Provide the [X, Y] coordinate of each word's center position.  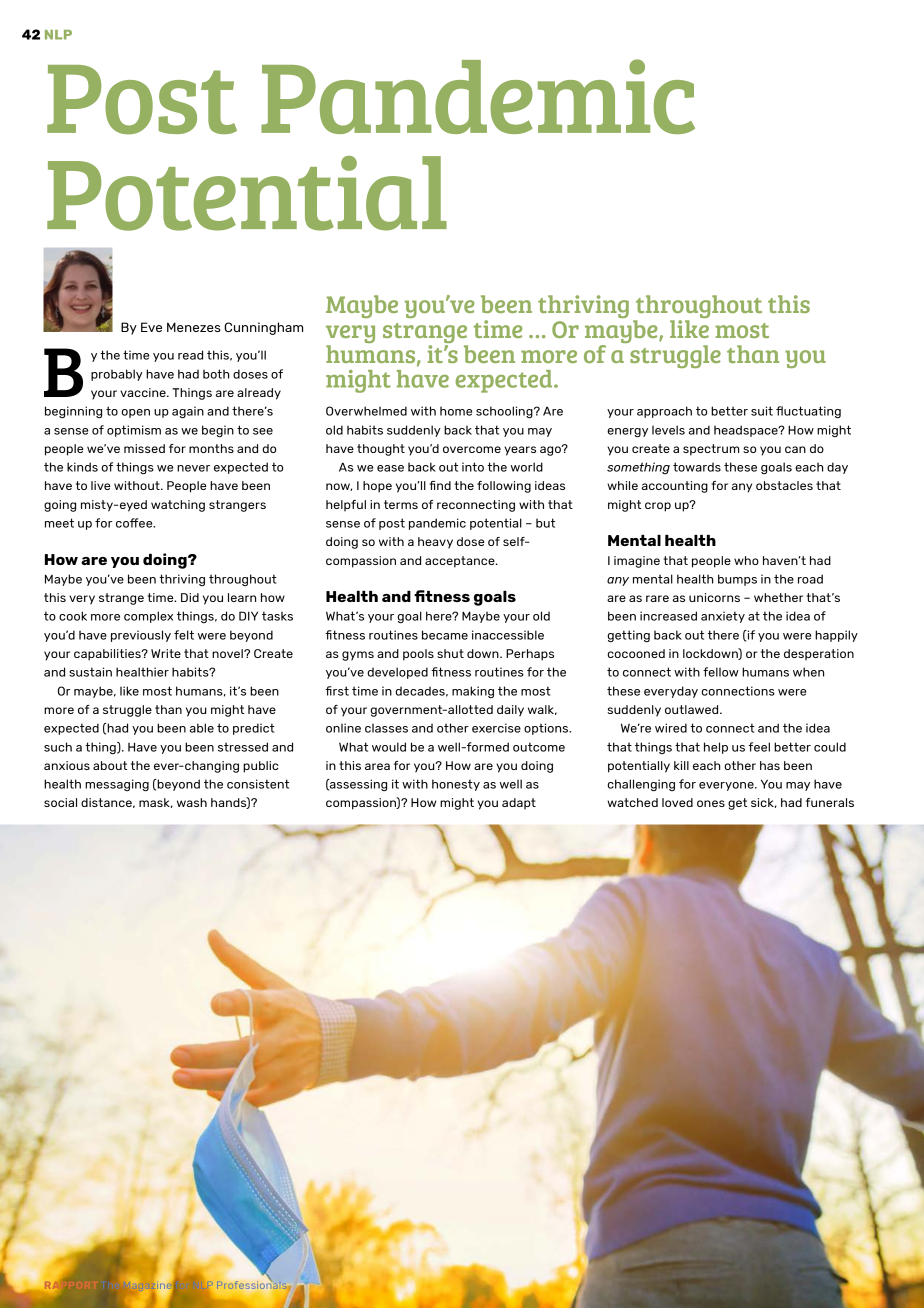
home [456, 411]
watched [632, 802]
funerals [830, 802]
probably [117, 375]
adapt [519, 803]
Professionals [253, 1283]
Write [166, 653]
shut [450, 653]
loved [677, 802]
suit [762, 411]
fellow [721, 672]
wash [192, 802]
